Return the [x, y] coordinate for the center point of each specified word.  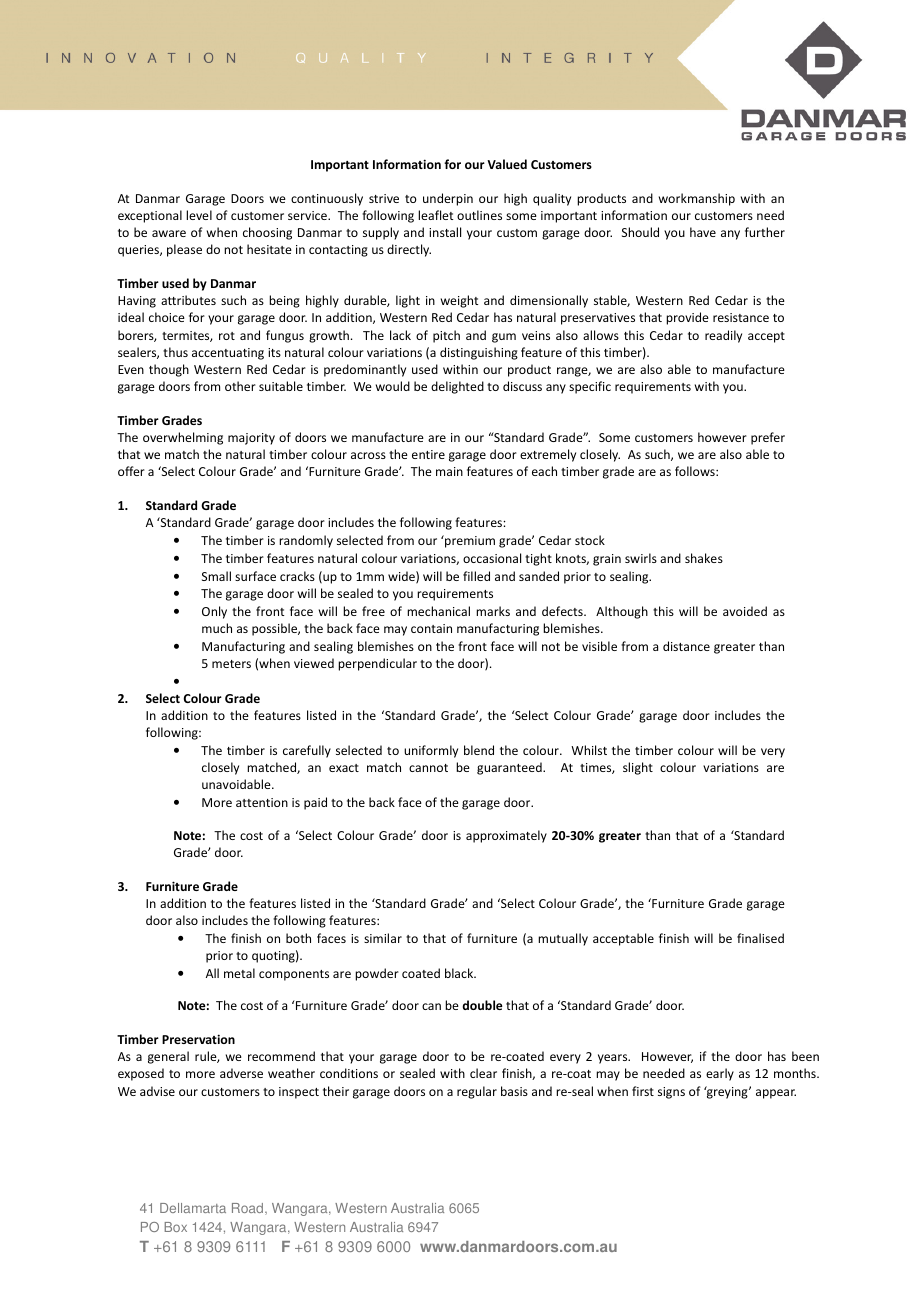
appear [776, 1094]
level [199, 215]
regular [477, 1092]
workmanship [697, 199]
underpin [448, 199]
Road [249, 1209]
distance [686, 646]
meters [231, 664]
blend [479, 750]
